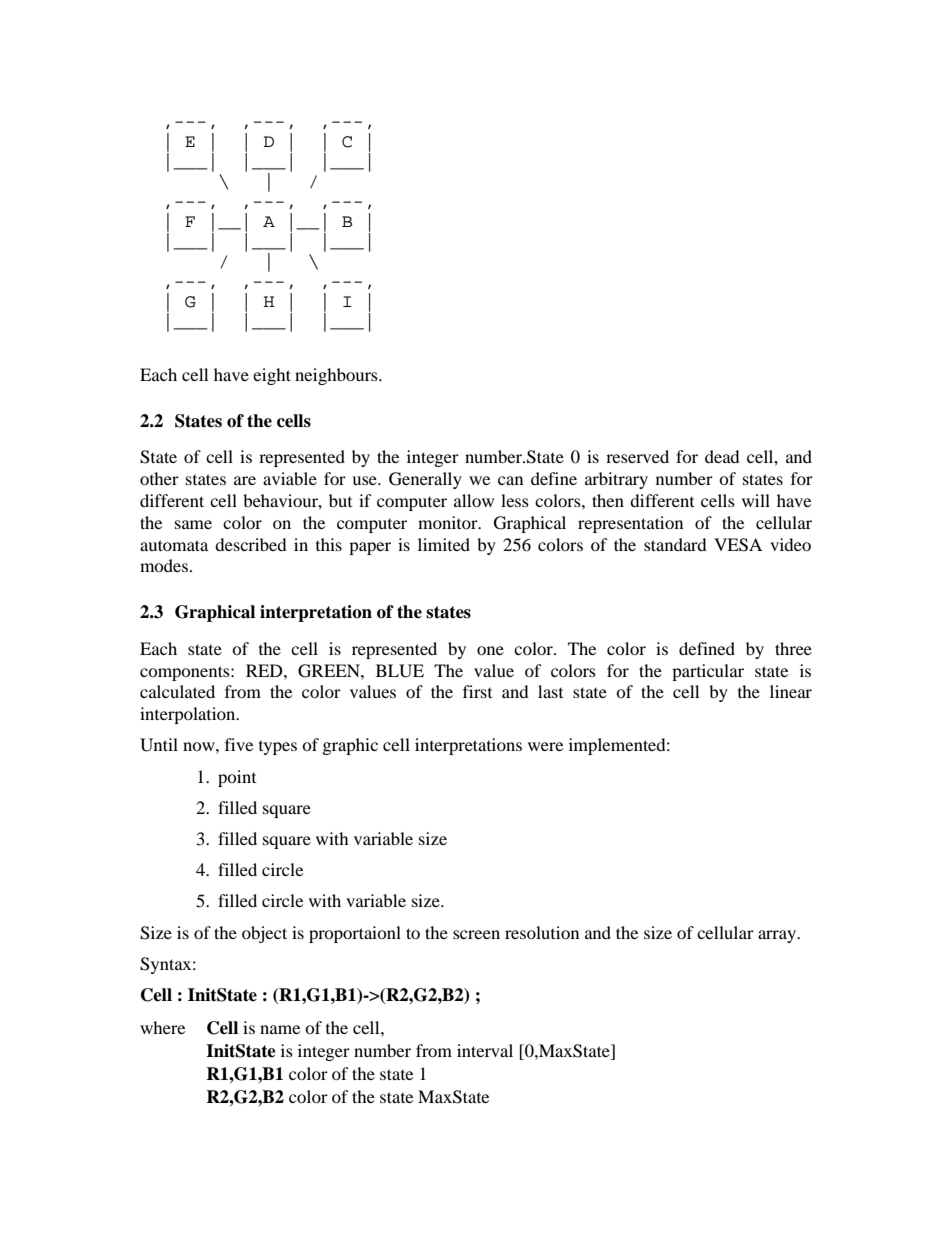  Describe the element at coordinates (237, 778) in the screenshot. I see `point` at that location.
